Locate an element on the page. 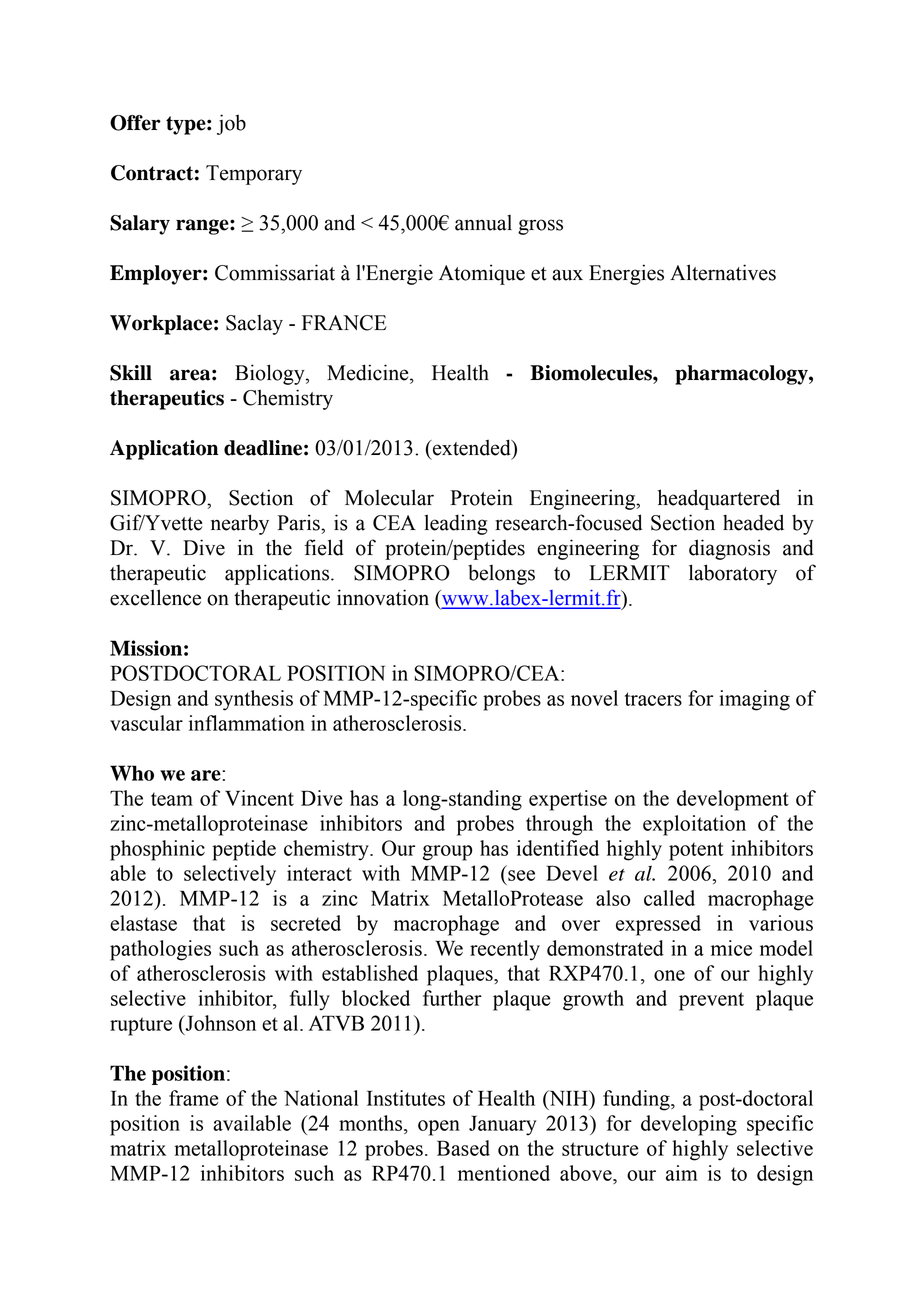  synthesis is located at coordinates (254, 700).
